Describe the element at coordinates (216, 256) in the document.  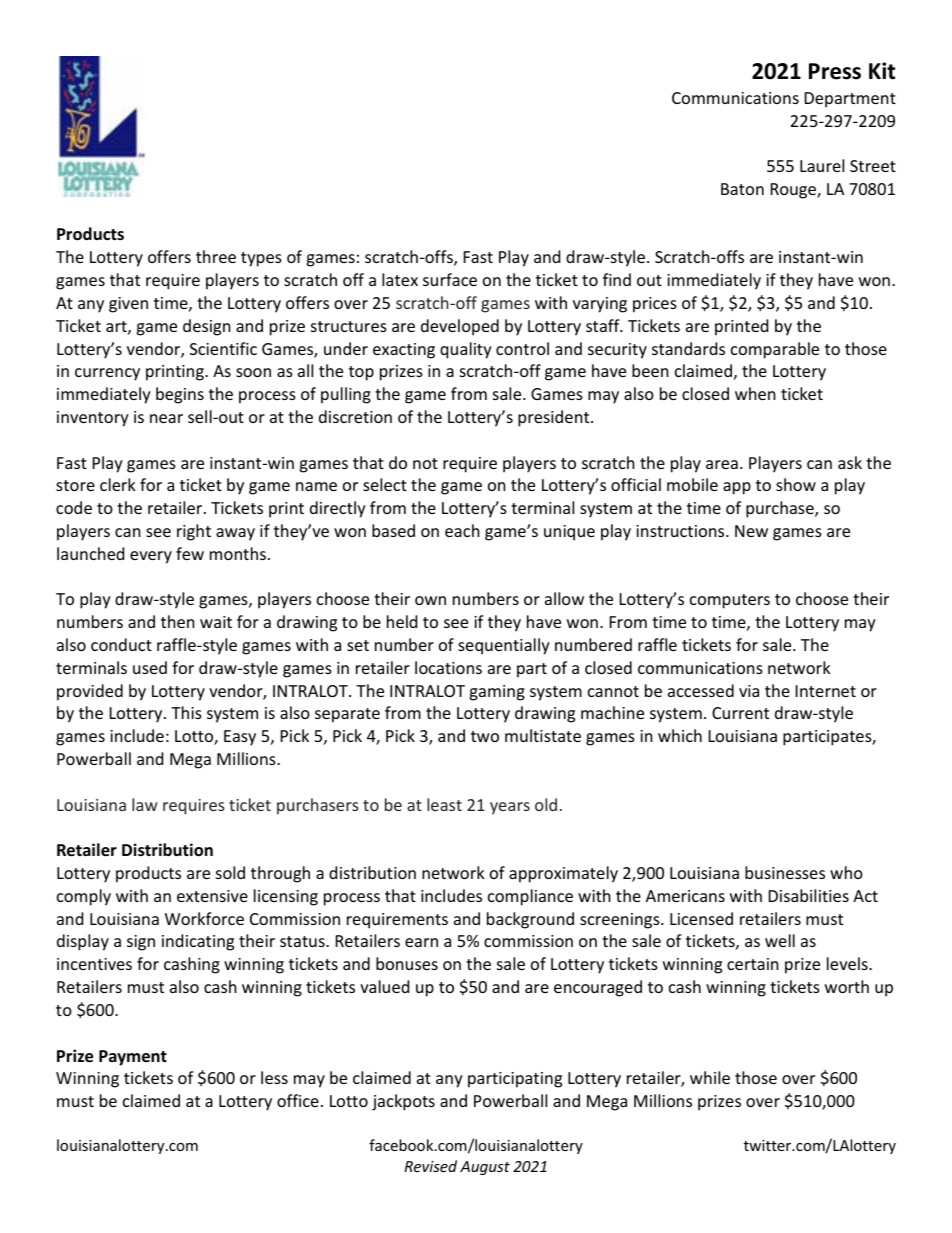
I see `three` at that location.
